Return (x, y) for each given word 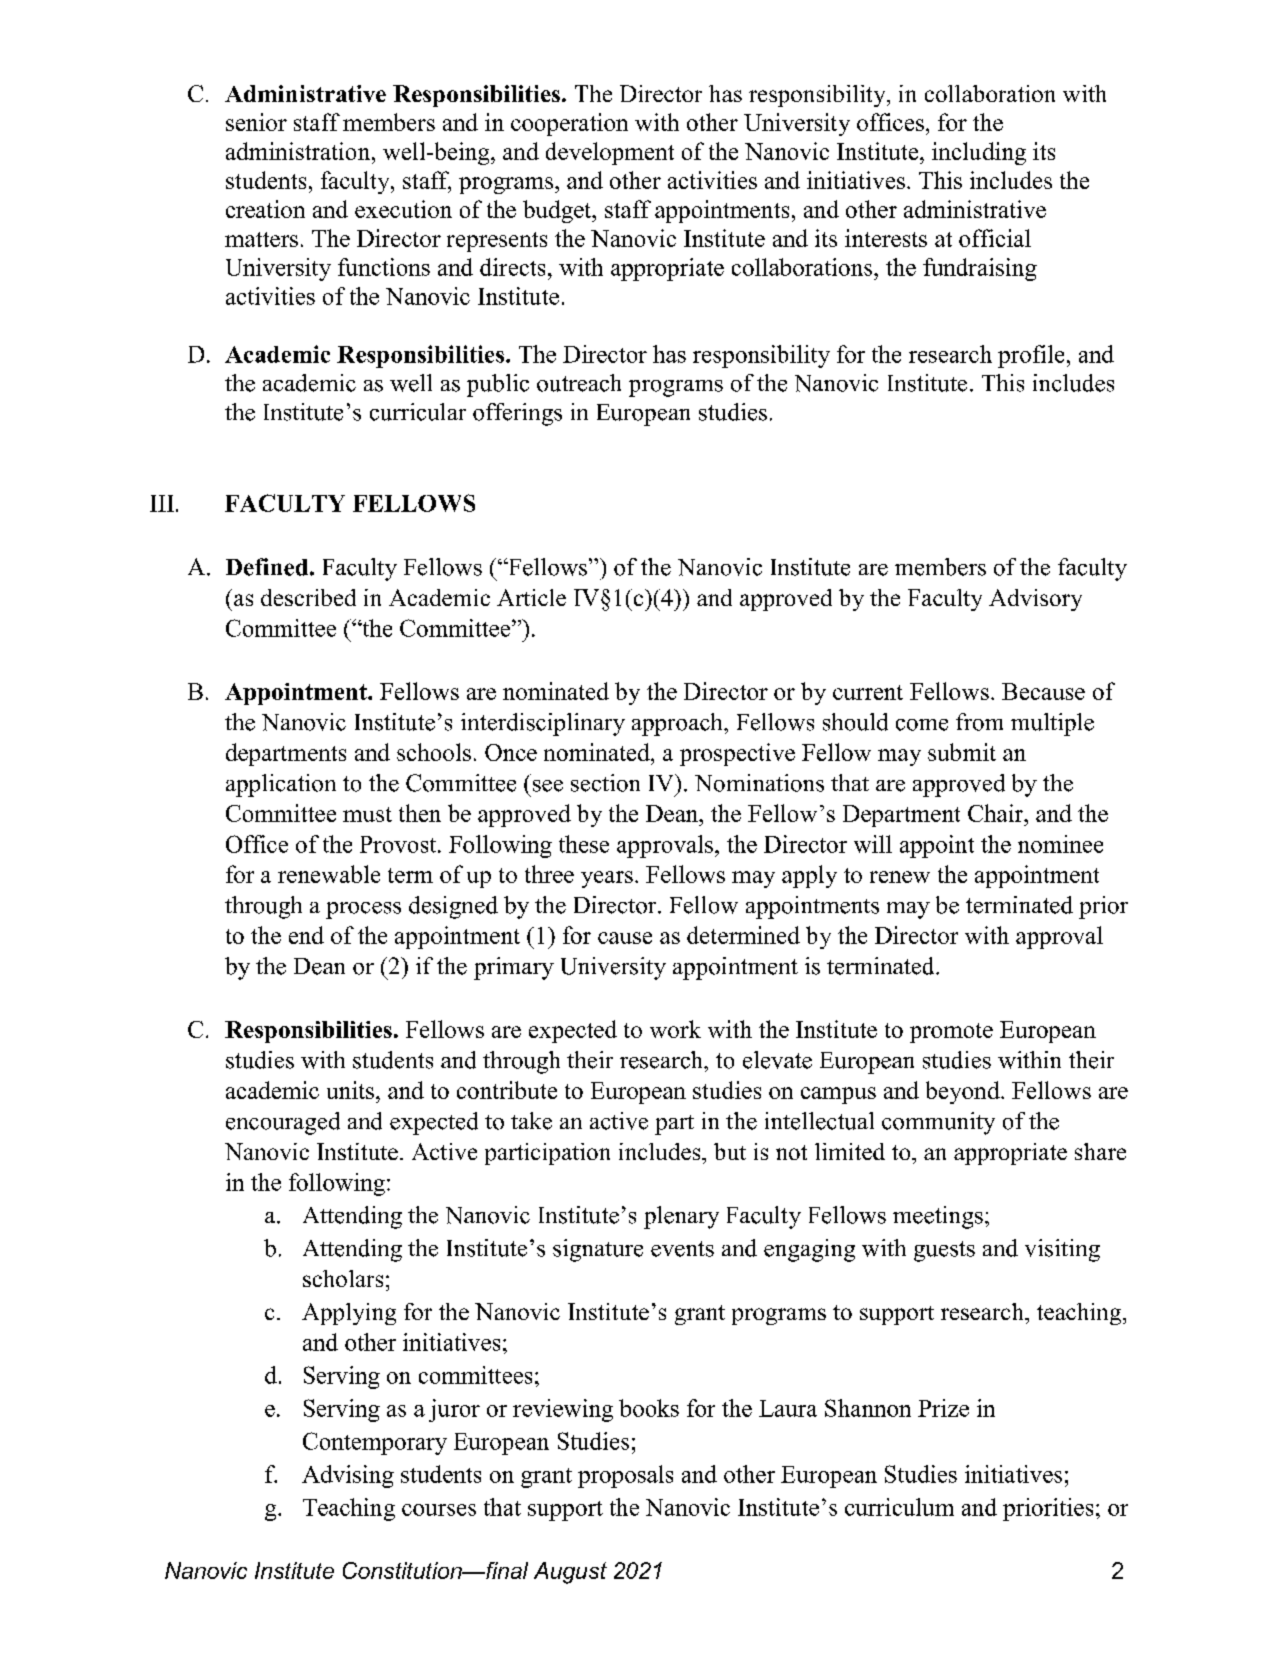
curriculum (899, 1507)
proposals (625, 1476)
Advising (348, 1476)
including (979, 153)
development (610, 153)
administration (299, 151)
